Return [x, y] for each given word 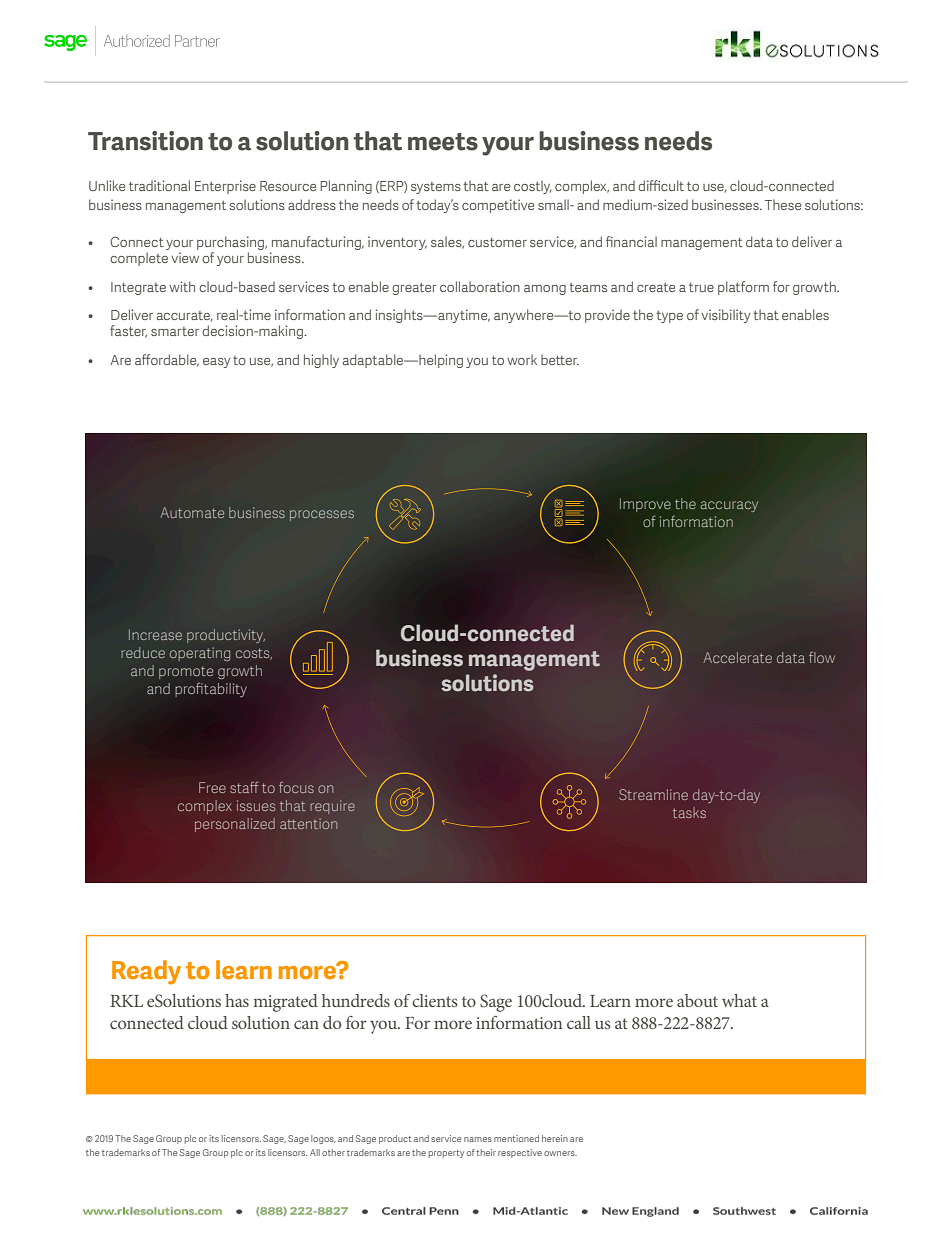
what [739, 1000]
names [478, 1139]
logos [323, 1139]
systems [436, 188]
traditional [159, 185]
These [783, 204]
